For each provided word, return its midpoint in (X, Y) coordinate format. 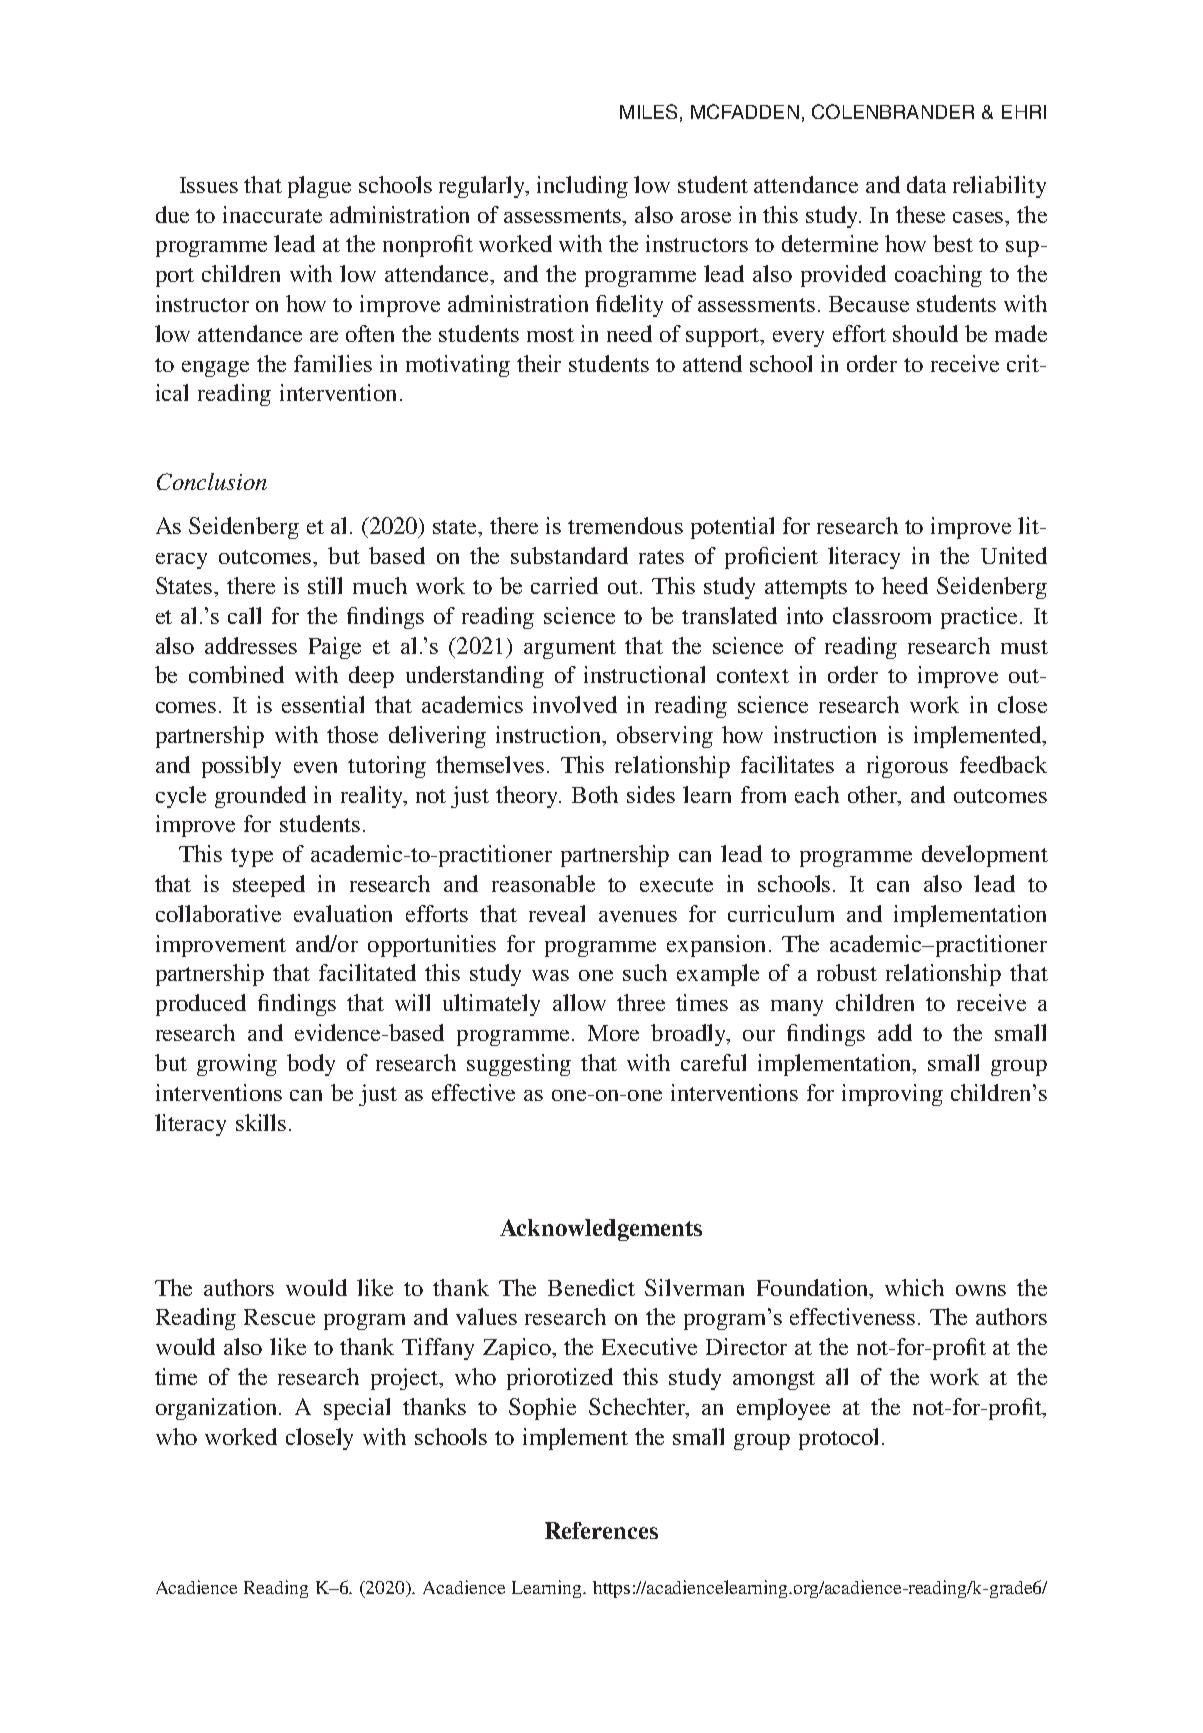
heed (905, 585)
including (582, 187)
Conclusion (212, 481)
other (874, 795)
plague (319, 187)
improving (892, 1095)
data (926, 184)
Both (595, 794)
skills (261, 1122)
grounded (260, 797)
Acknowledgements (601, 1230)
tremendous (625, 525)
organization (218, 1409)
